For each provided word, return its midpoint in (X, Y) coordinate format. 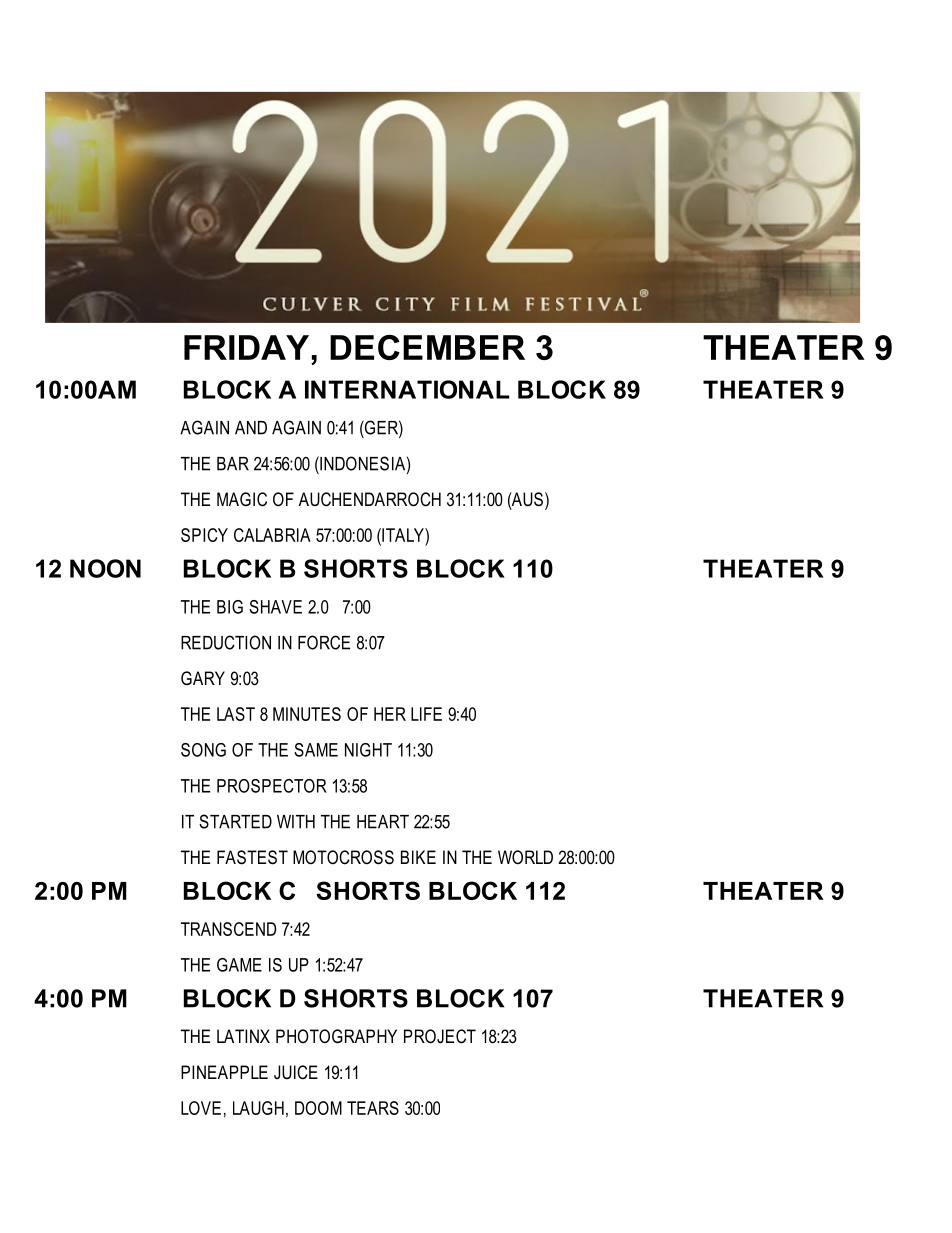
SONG (203, 750)
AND (251, 428)
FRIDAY (246, 347)
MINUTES (307, 714)
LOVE (201, 1108)
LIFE (426, 714)
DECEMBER (427, 347)
